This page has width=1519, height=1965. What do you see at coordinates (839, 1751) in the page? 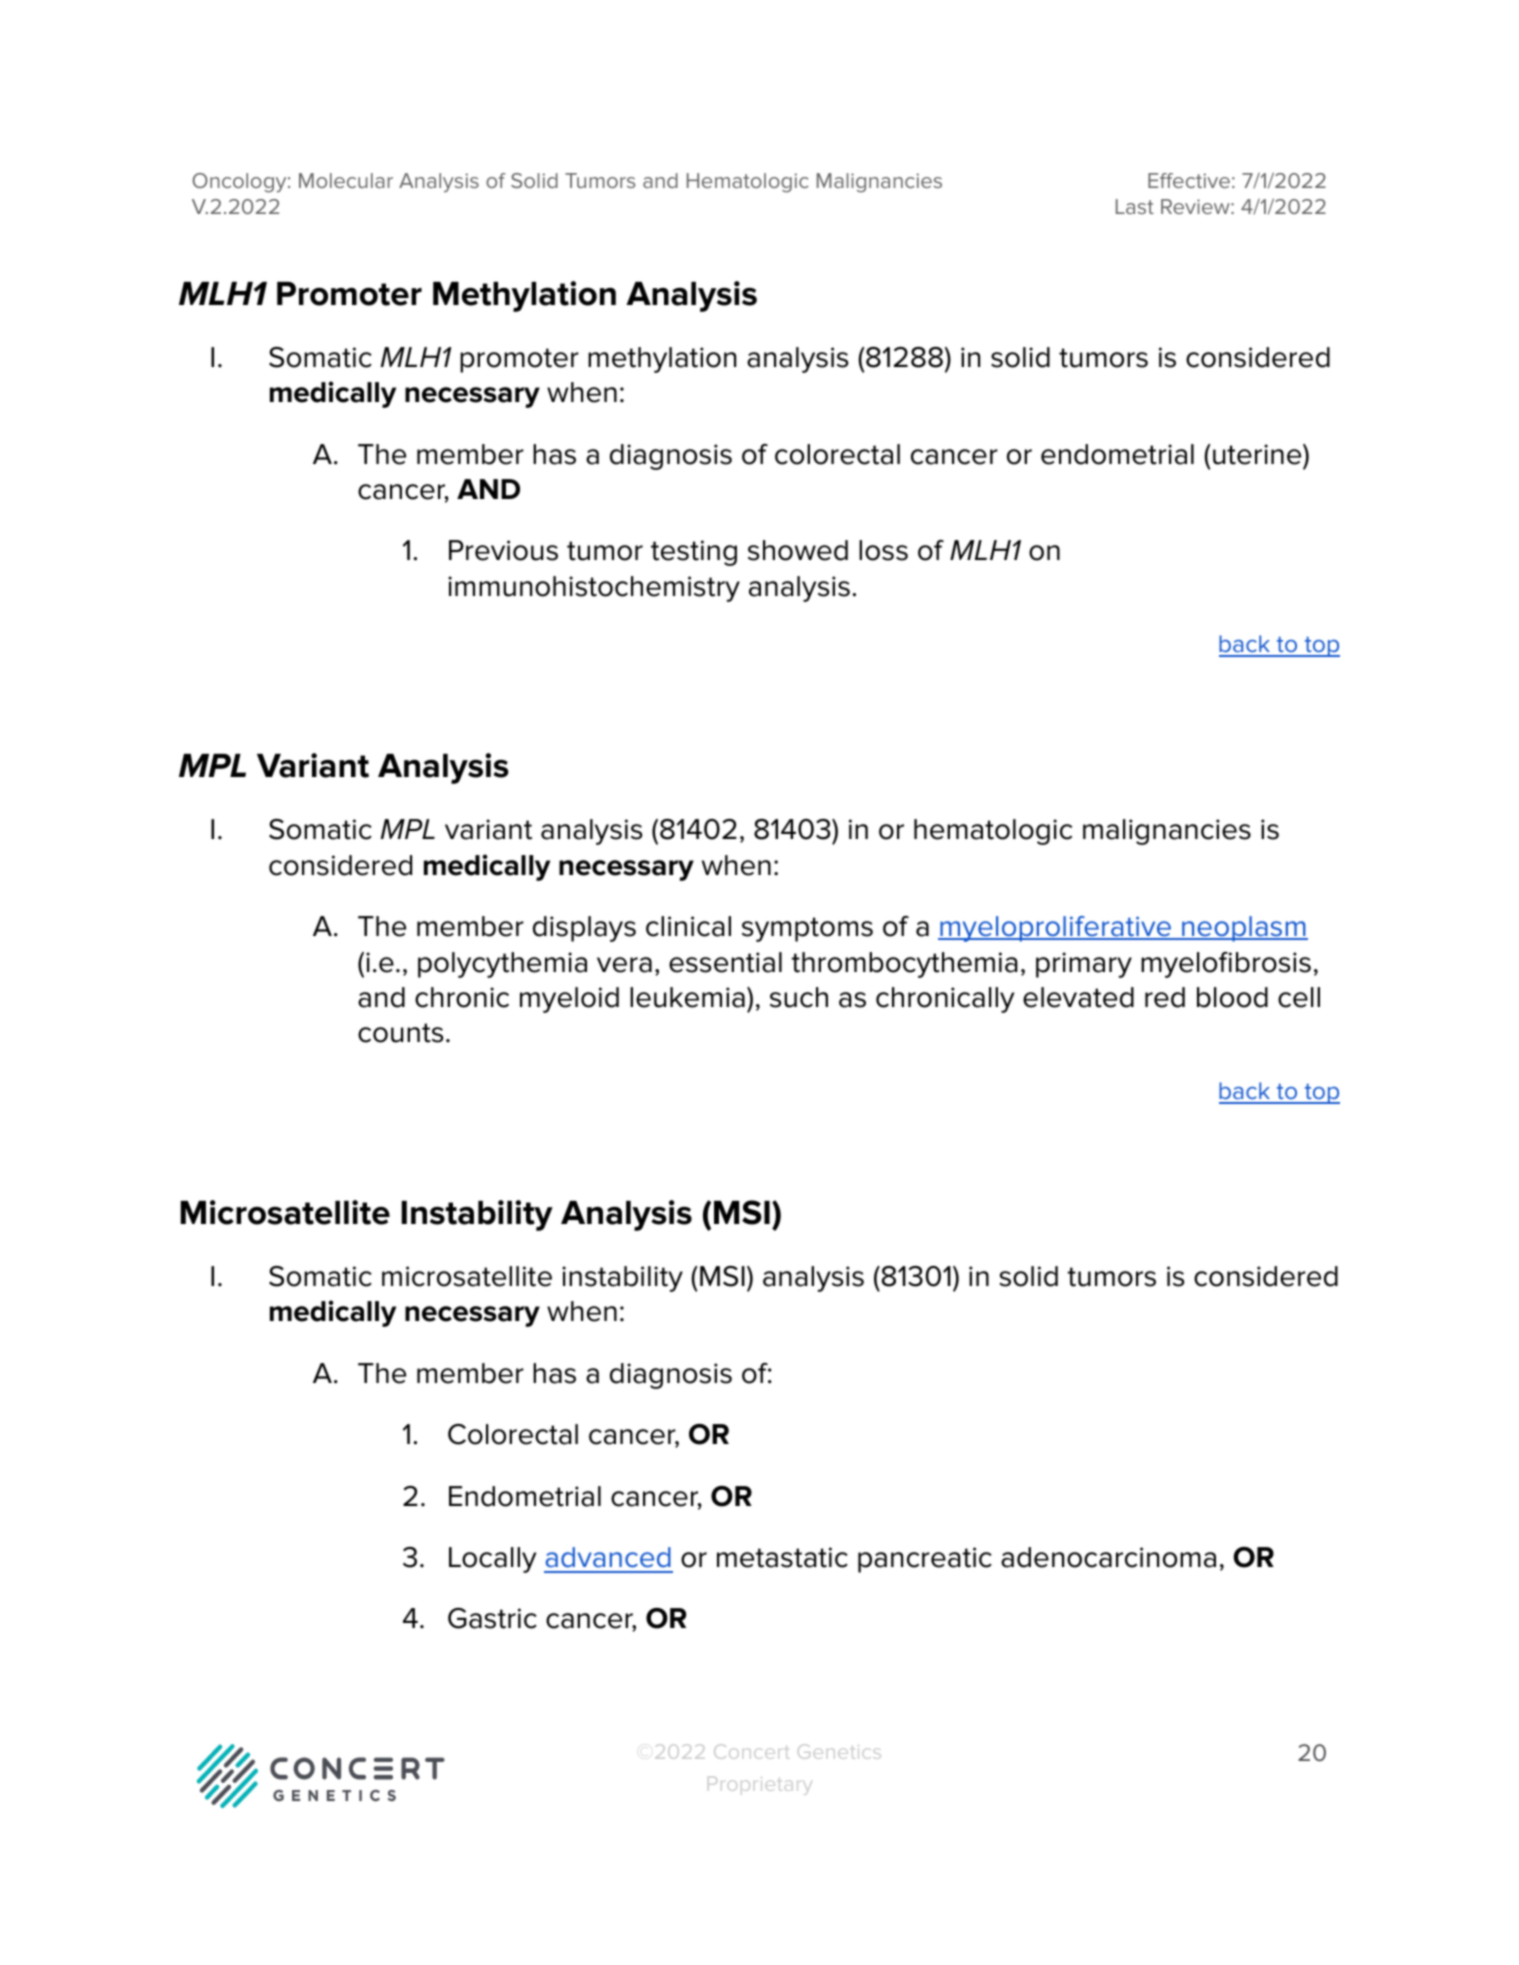
I see `Genetics` at bounding box center [839, 1751].
